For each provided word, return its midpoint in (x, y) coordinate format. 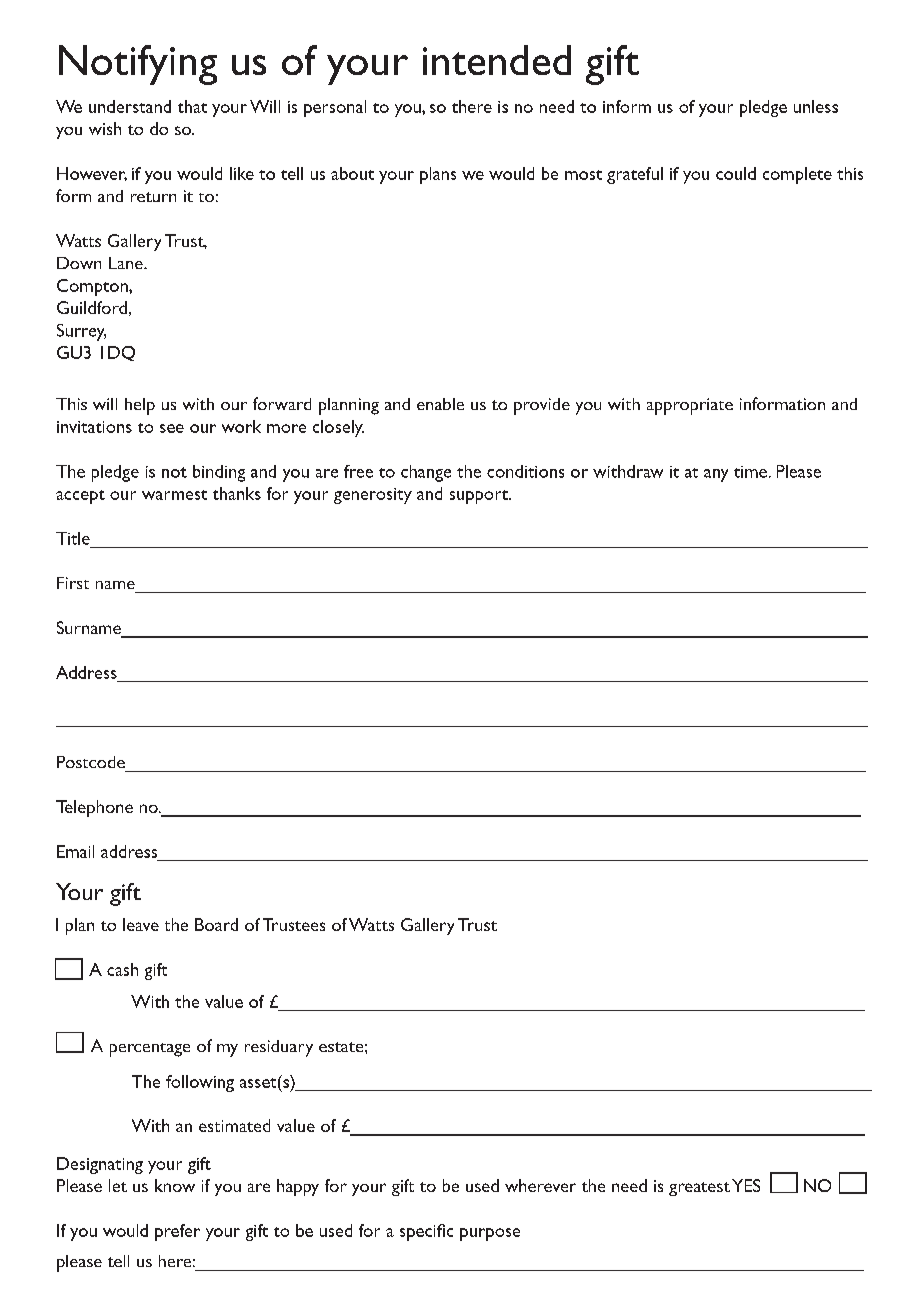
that (192, 106)
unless (816, 106)
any (716, 475)
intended (497, 60)
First (73, 583)
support (480, 497)
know (175, 1185)
